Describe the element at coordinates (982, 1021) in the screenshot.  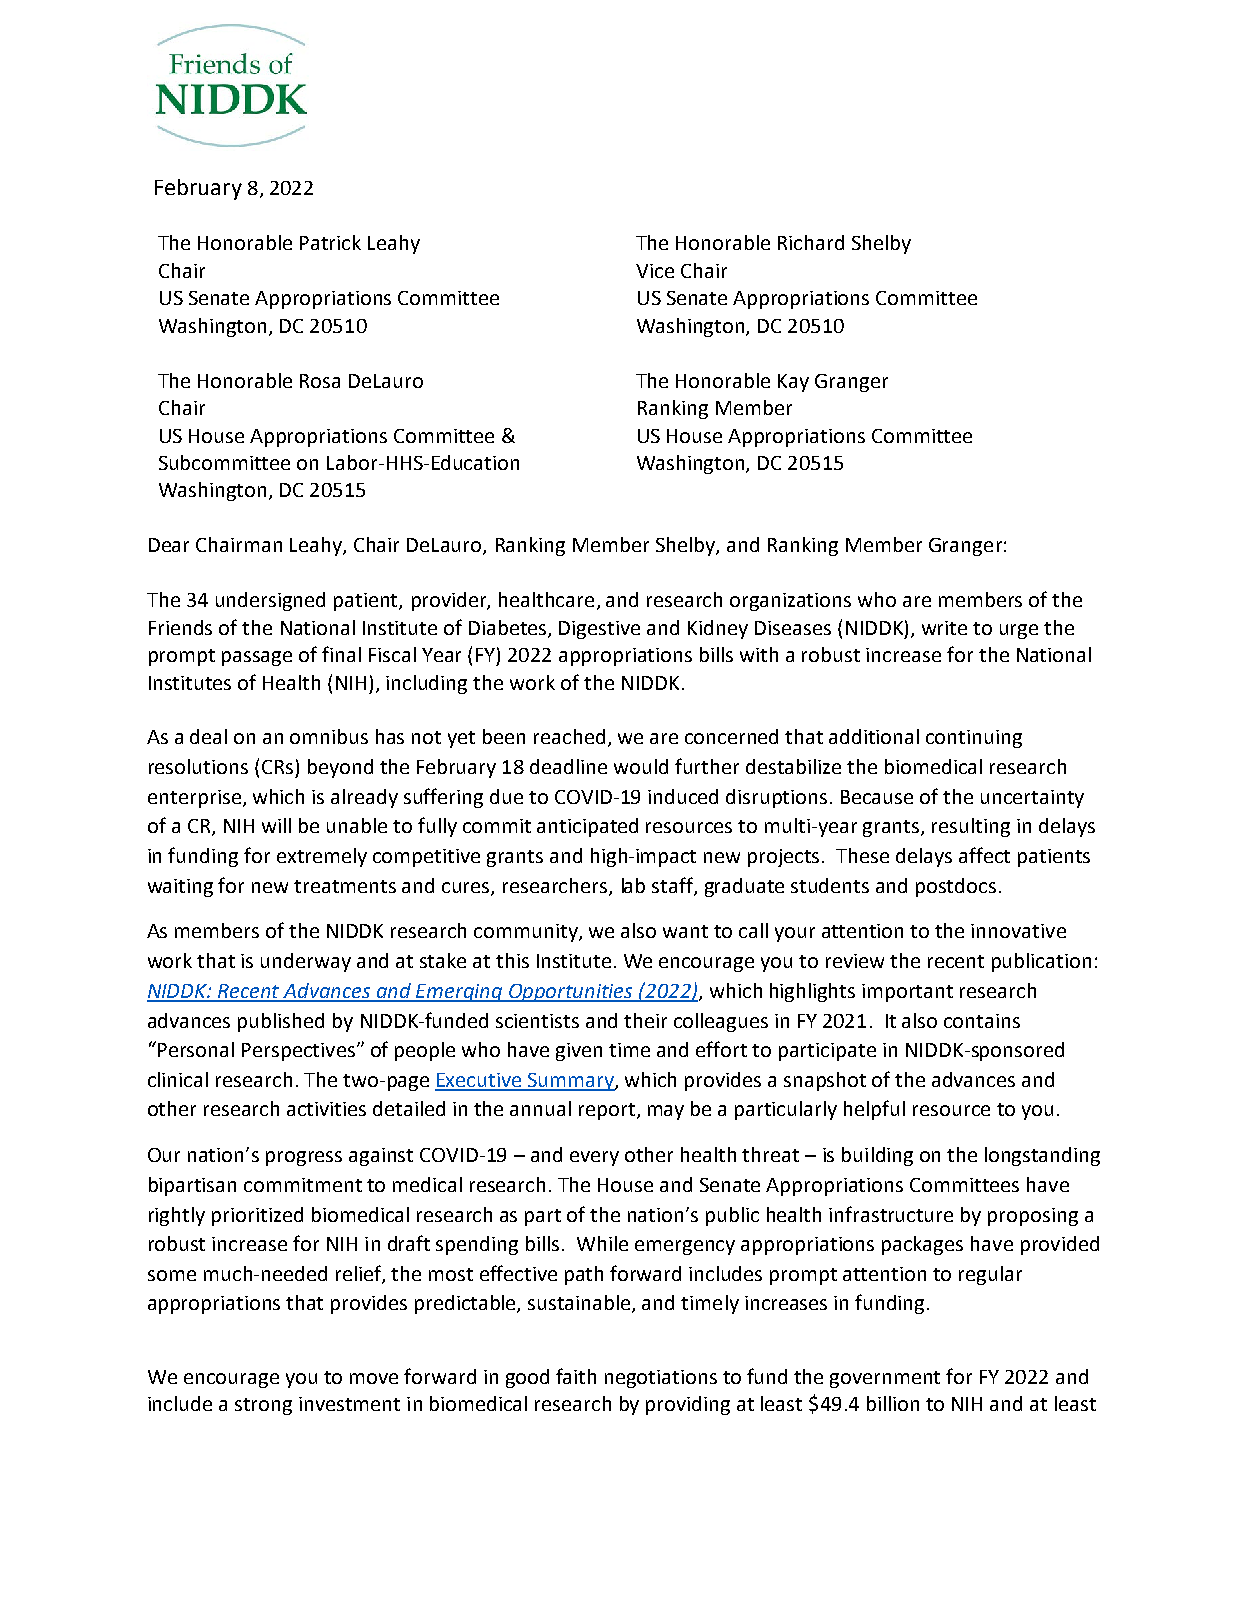
I see `contains` at that location.
